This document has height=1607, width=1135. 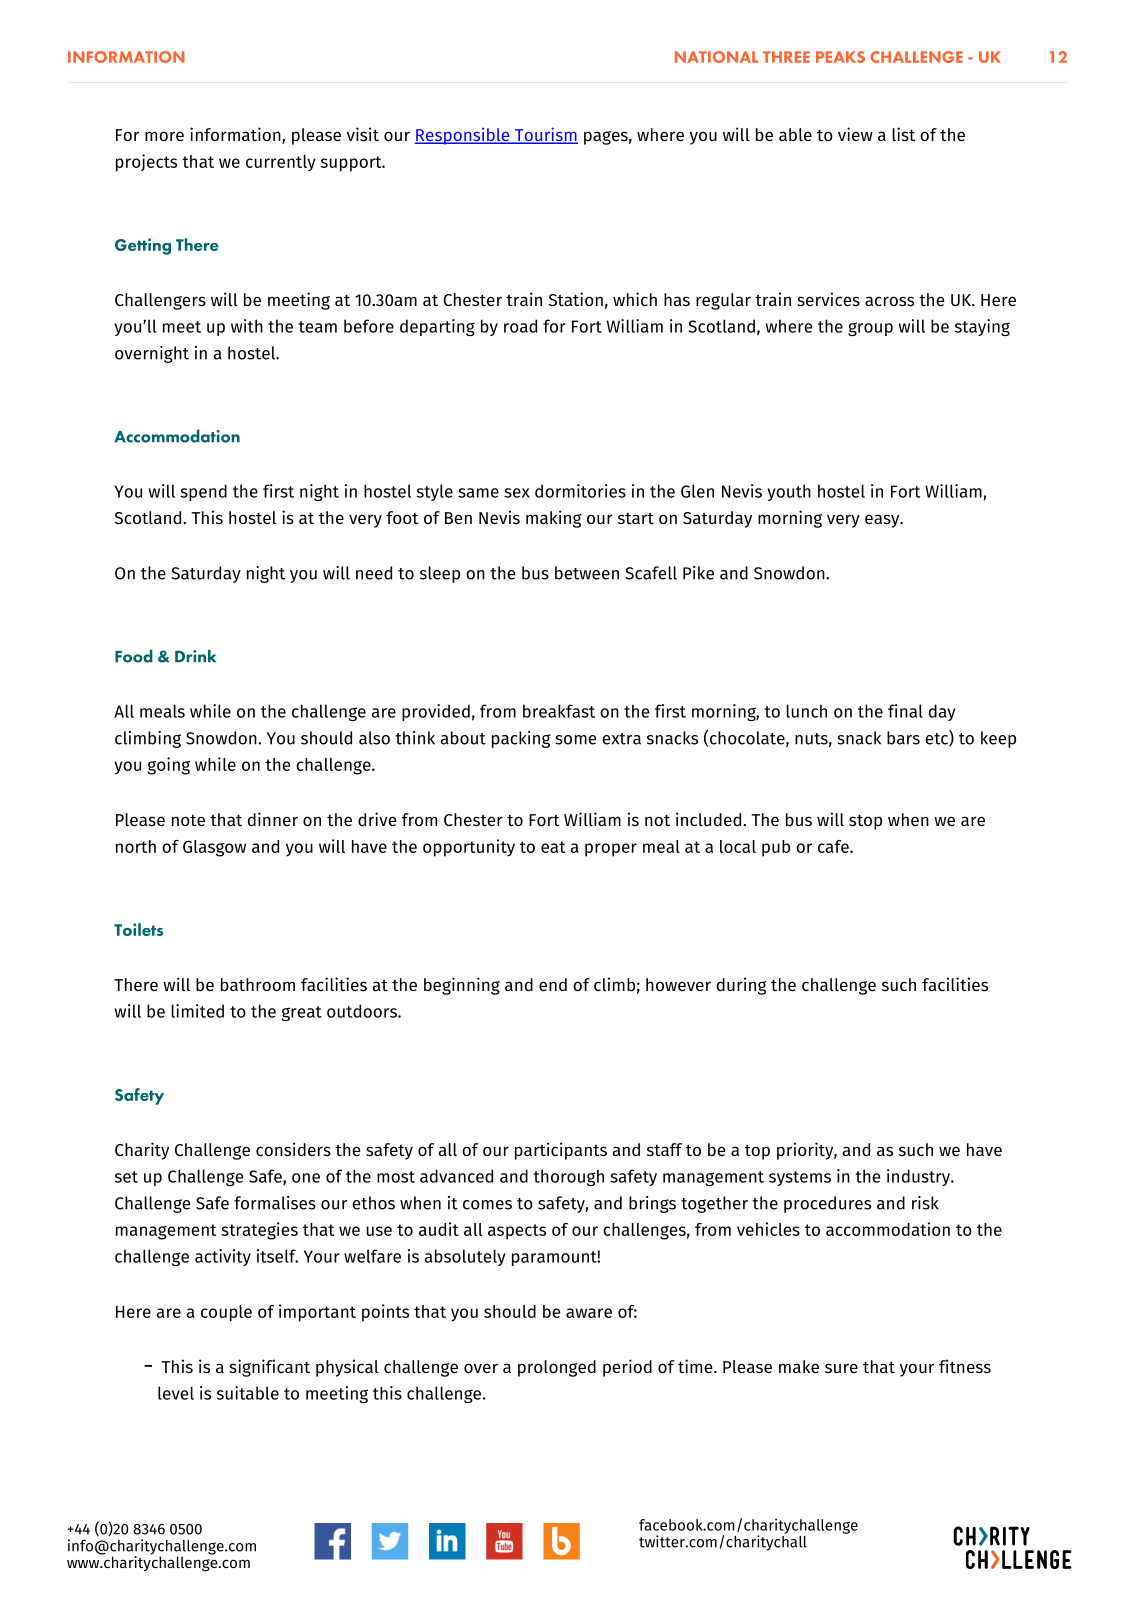 I want to click on Tourism, so click(x=545, y=135).
